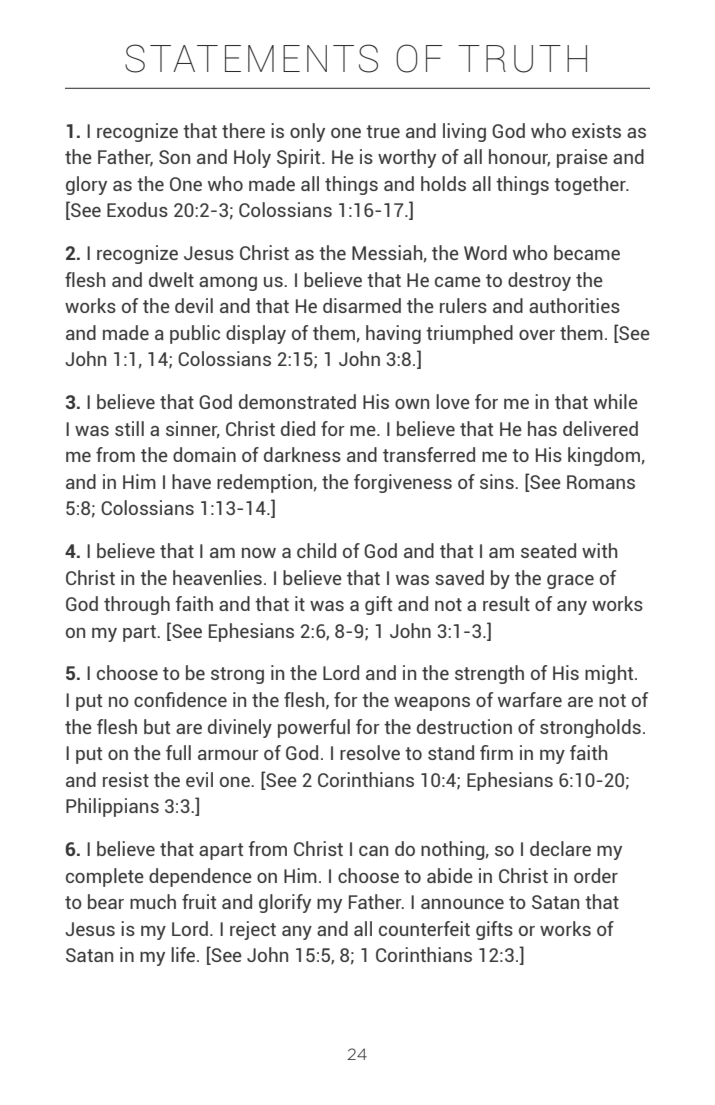  I want to click on disarmed, so click(362, 305).
